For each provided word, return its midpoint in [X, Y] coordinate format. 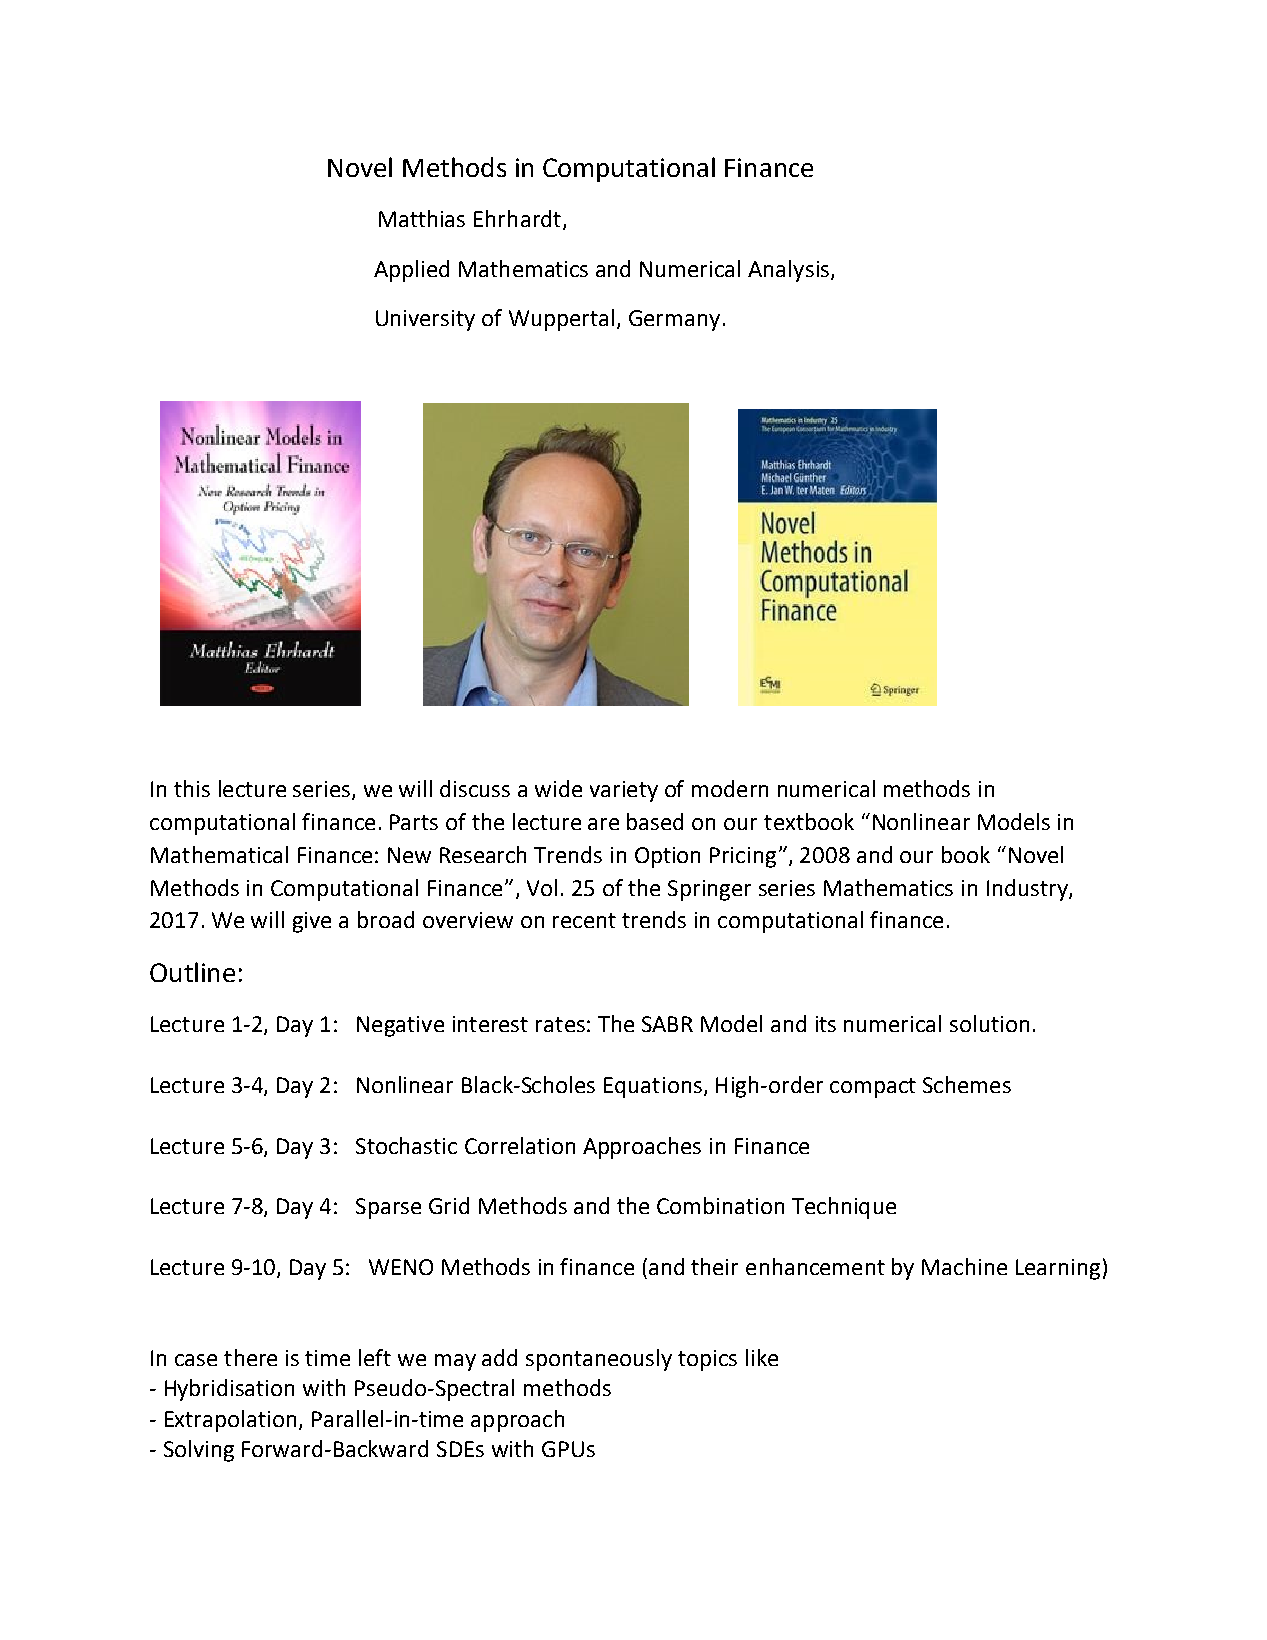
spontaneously [599, 1360]
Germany [674, 320]
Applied [411, 271]
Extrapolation [230, 1421]
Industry [1028, 890]
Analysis [788, 271]
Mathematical [219, 854]
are [603, 824]
